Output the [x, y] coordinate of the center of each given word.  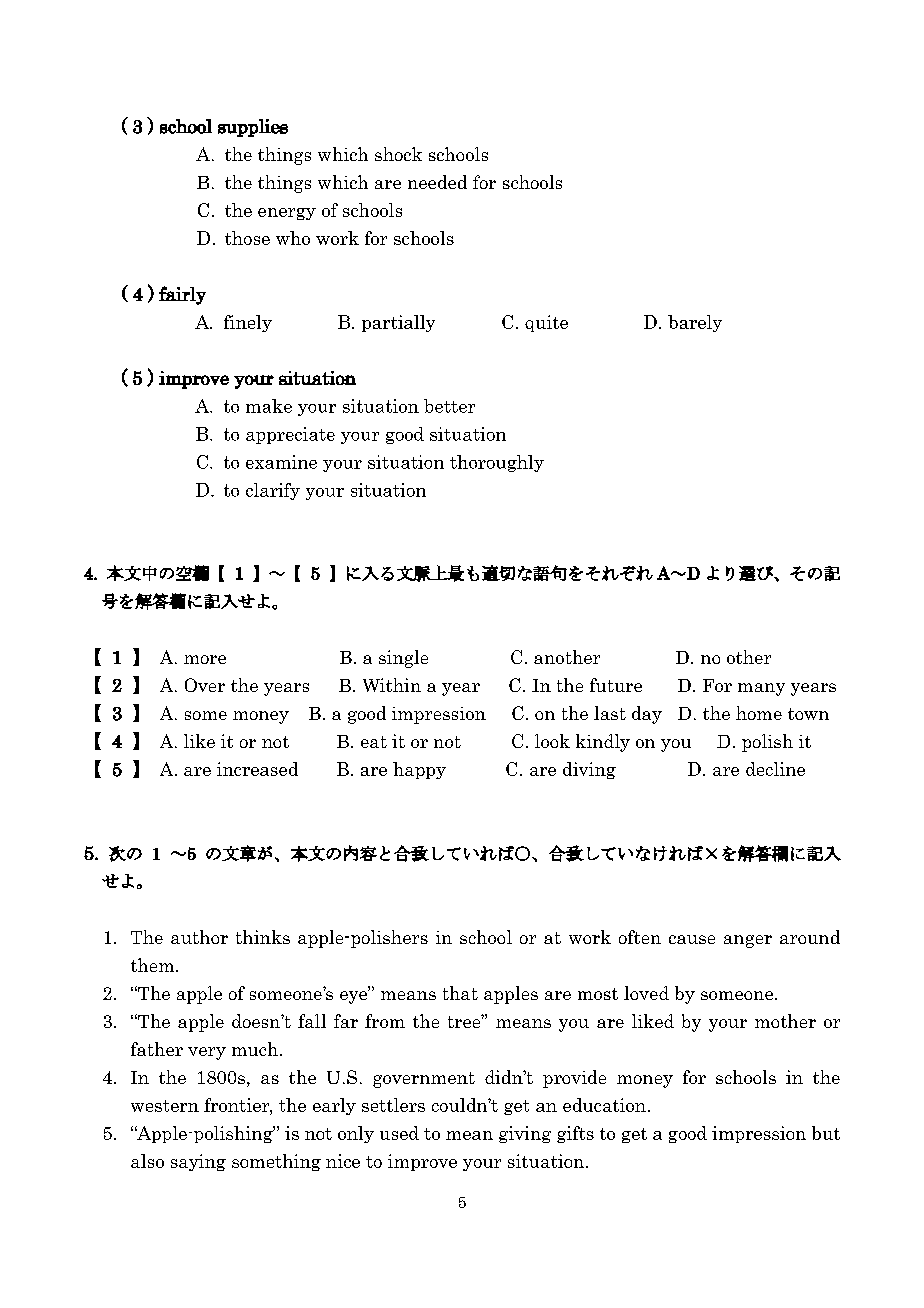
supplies [253, 128]
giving [525, 1134]
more [205, 659]
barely [695, 323]
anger [748, 941]
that [460, 993]
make [269, 406]
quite [546, 323]
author [199, 937]
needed [437, 182]
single [403, 659]
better [449, 406]
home [759, 713]
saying [198, 1162]
